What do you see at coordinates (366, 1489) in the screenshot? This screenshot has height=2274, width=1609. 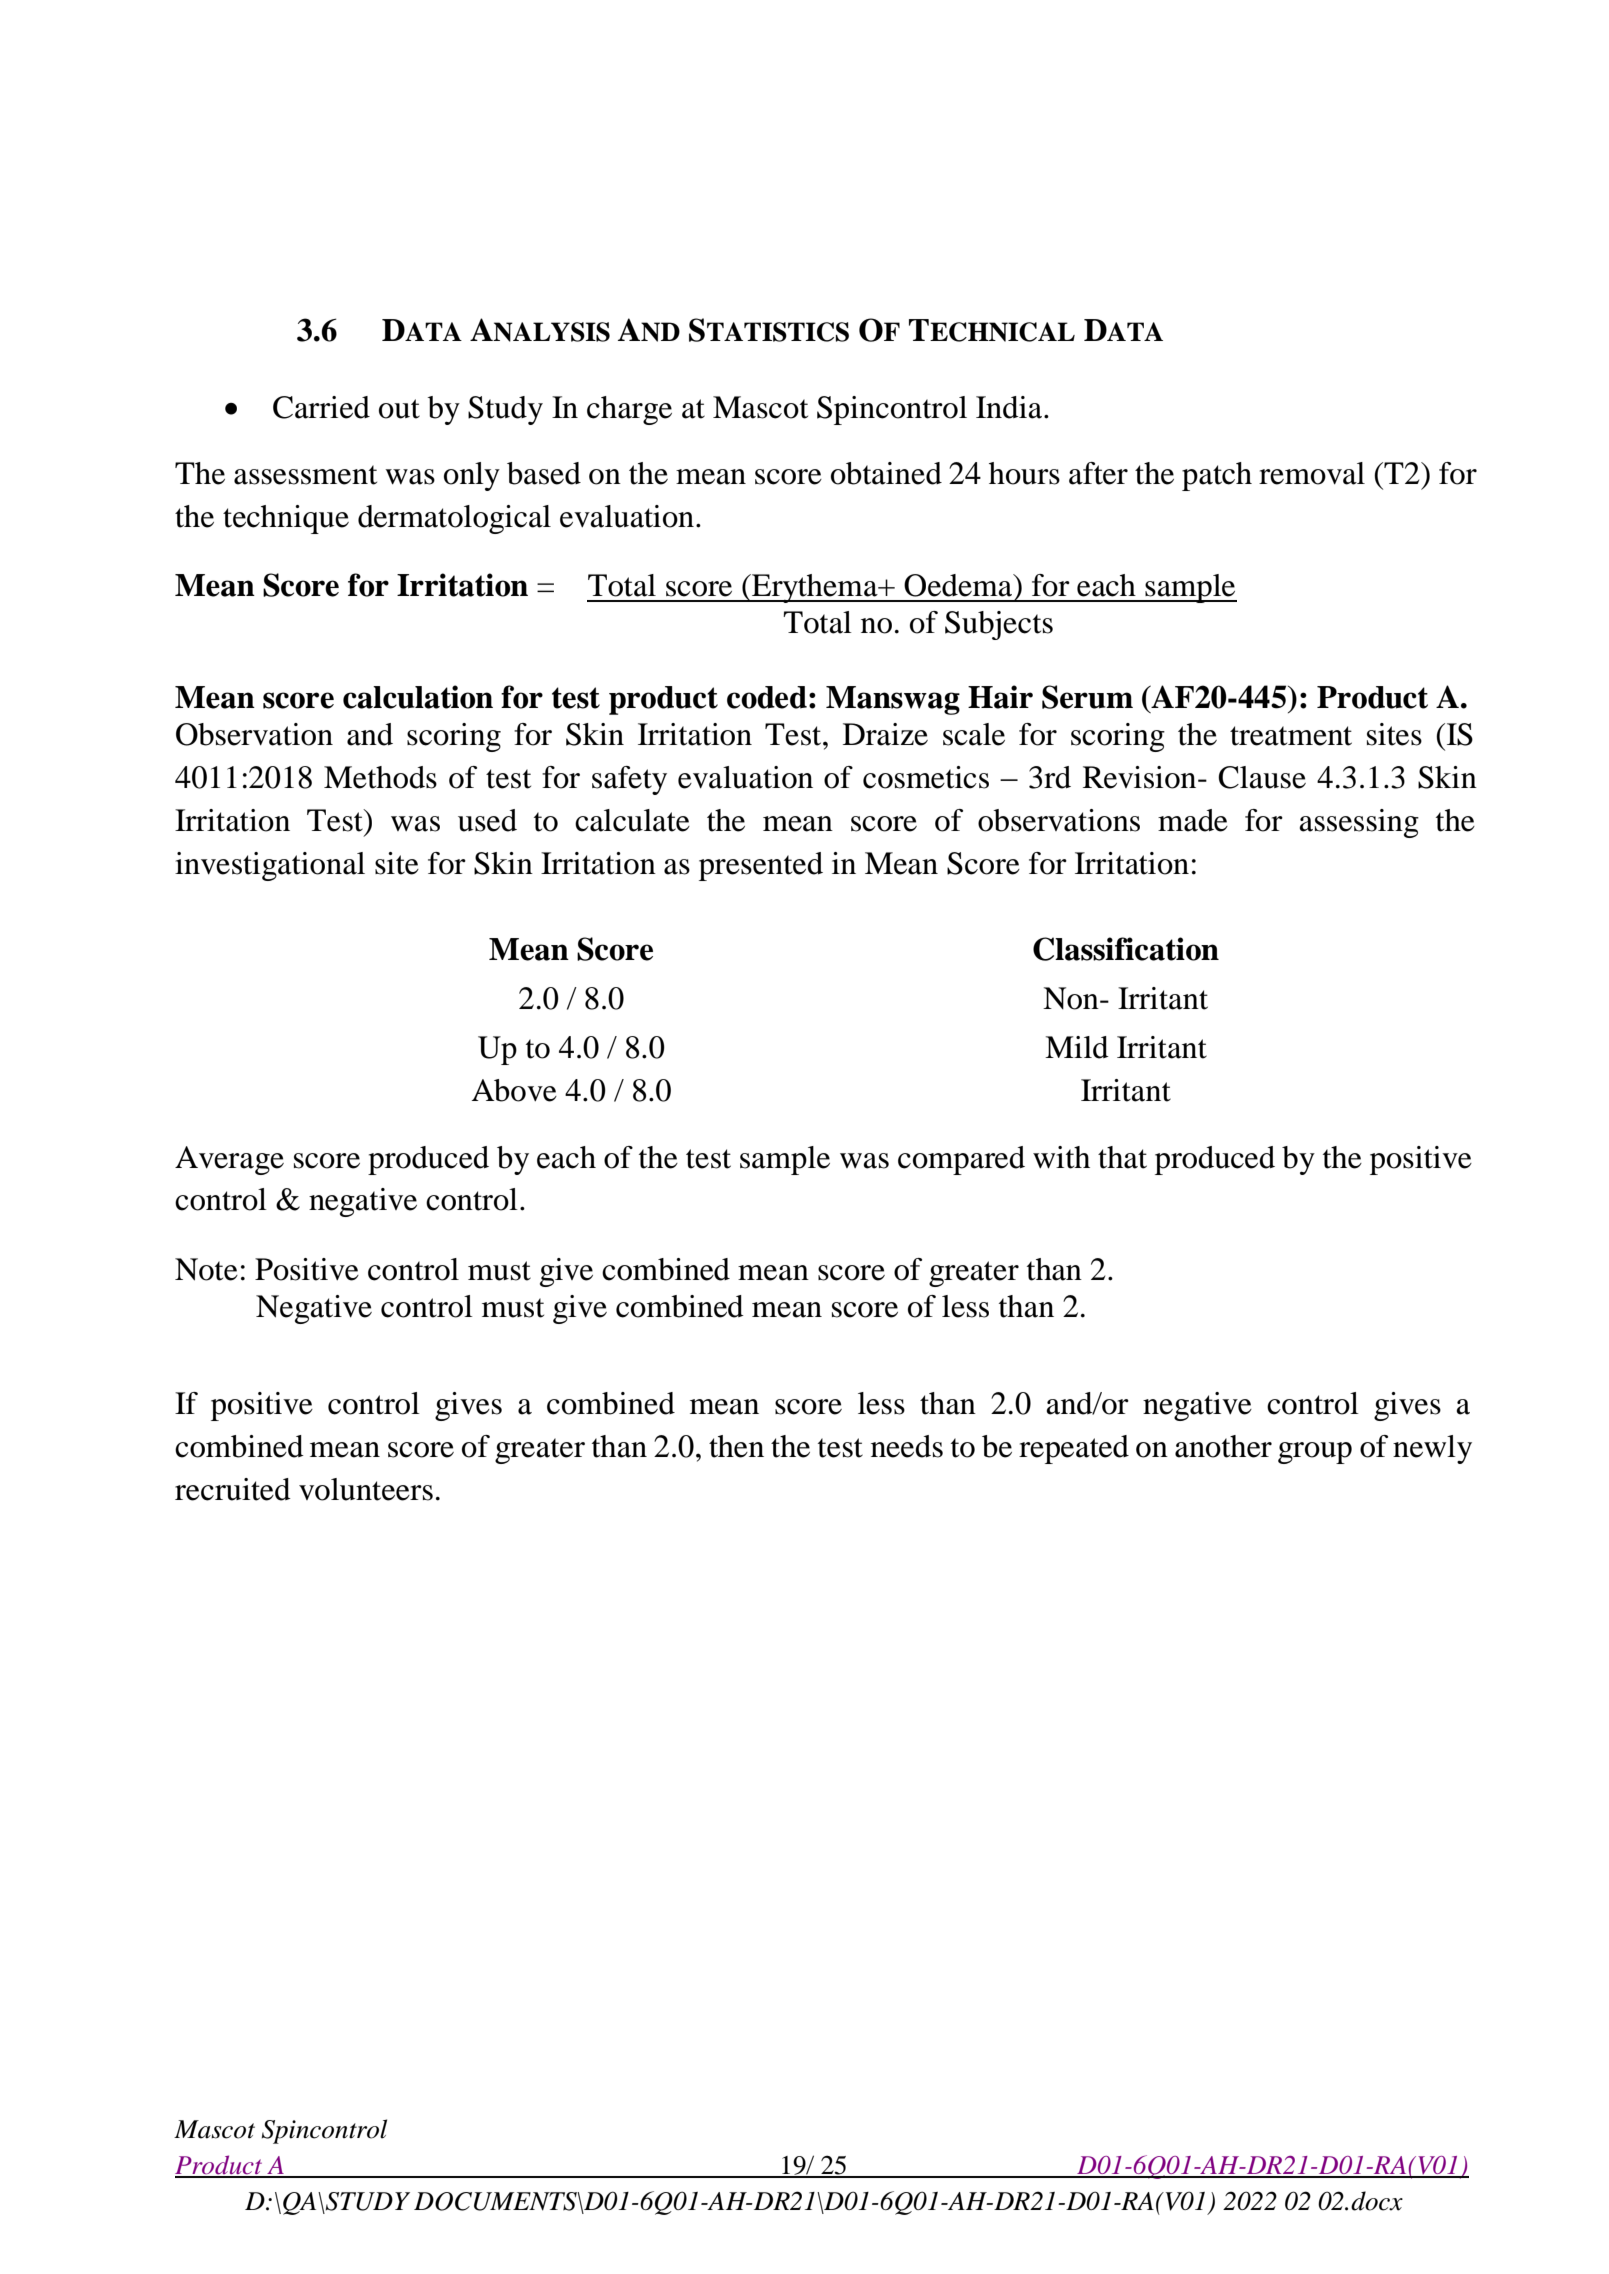 I see `volunteers` at bounding box center [366, 1489].
